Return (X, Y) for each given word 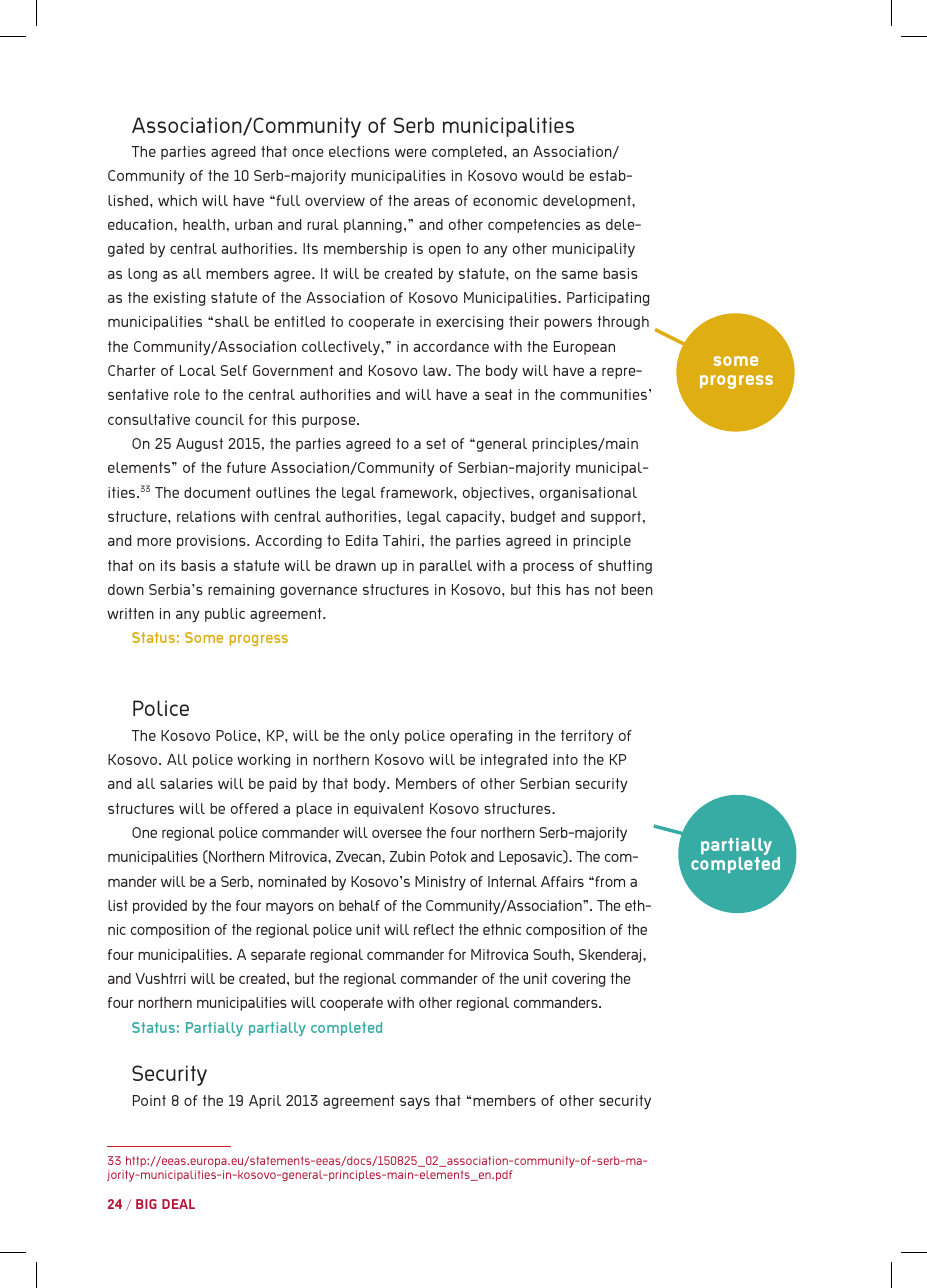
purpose (330, 422)
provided (160, 907)
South (552, 954)
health (204, 224)
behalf (359, 905)
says (415, 1103)
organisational (588, 494)
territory (587, 737)
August (199, 445)
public (225, 615)
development (588, 202)
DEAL (178, 1204)
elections (359, 151)
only (385, 737)
